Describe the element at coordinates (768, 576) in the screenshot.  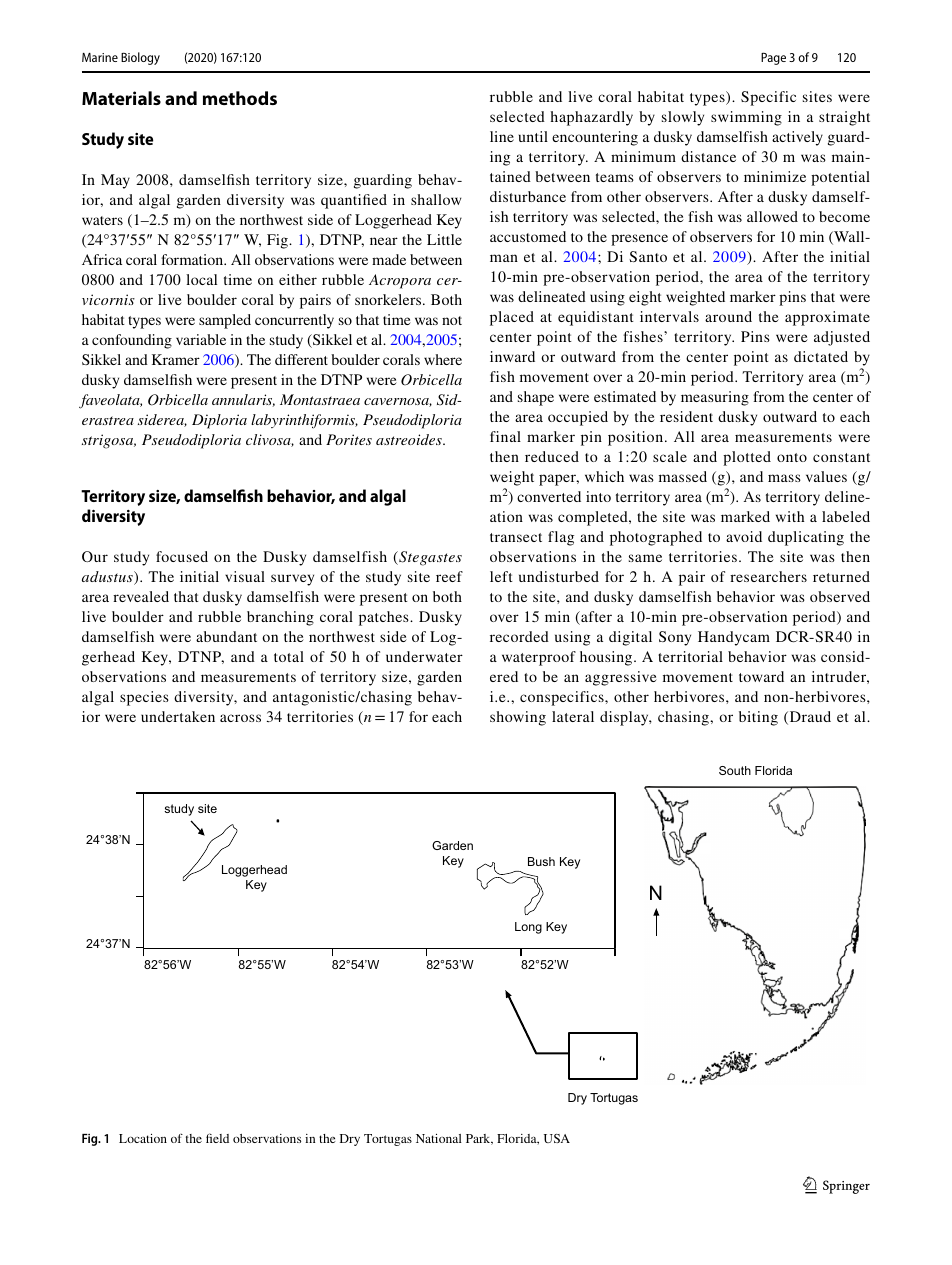
I see `researchers` at that location.
